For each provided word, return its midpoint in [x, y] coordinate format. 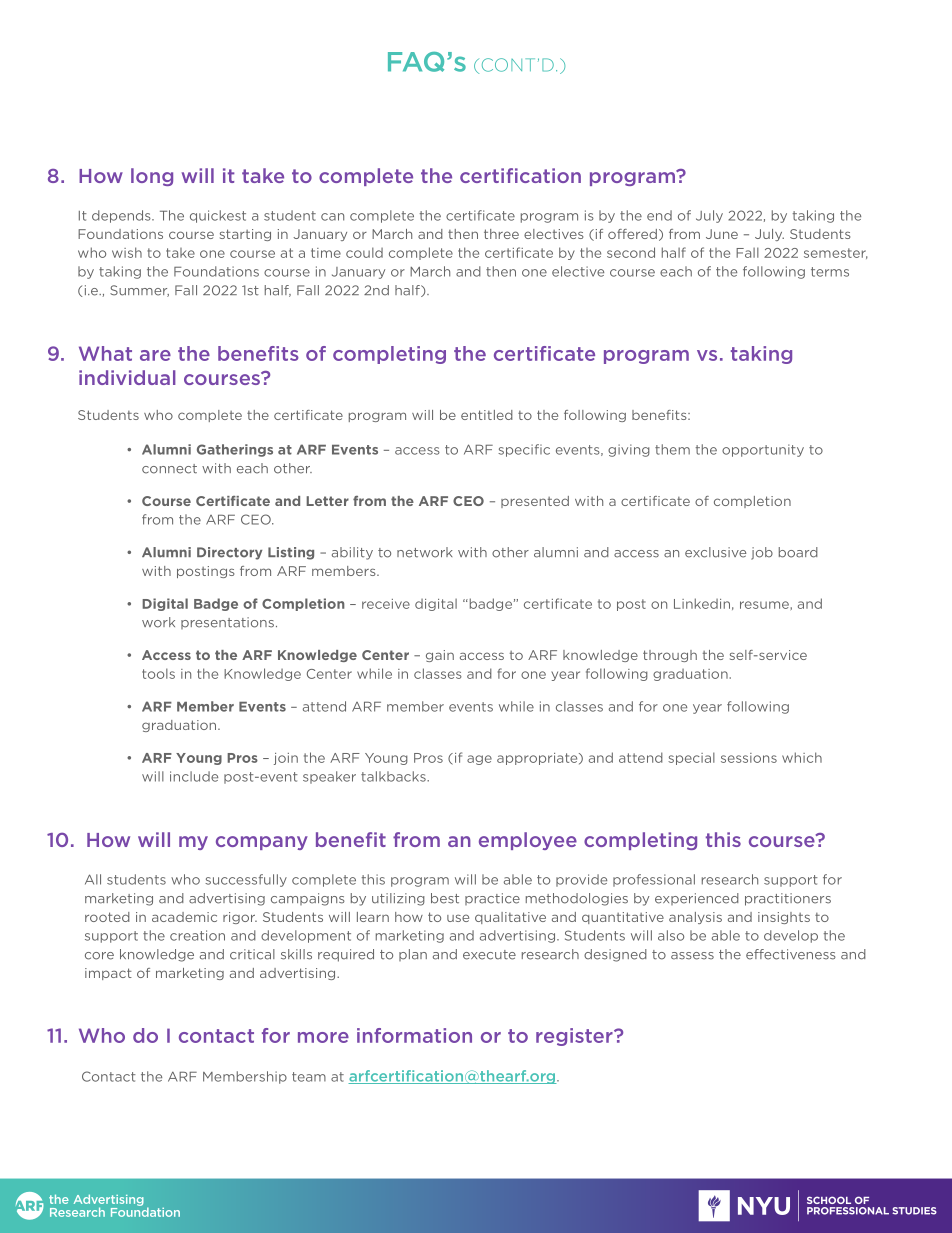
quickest [218, 216]
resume [764, 605]
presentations [227, 623]
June [722, 234]
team [309, 1077]
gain [440, 656]
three [501, 234]
